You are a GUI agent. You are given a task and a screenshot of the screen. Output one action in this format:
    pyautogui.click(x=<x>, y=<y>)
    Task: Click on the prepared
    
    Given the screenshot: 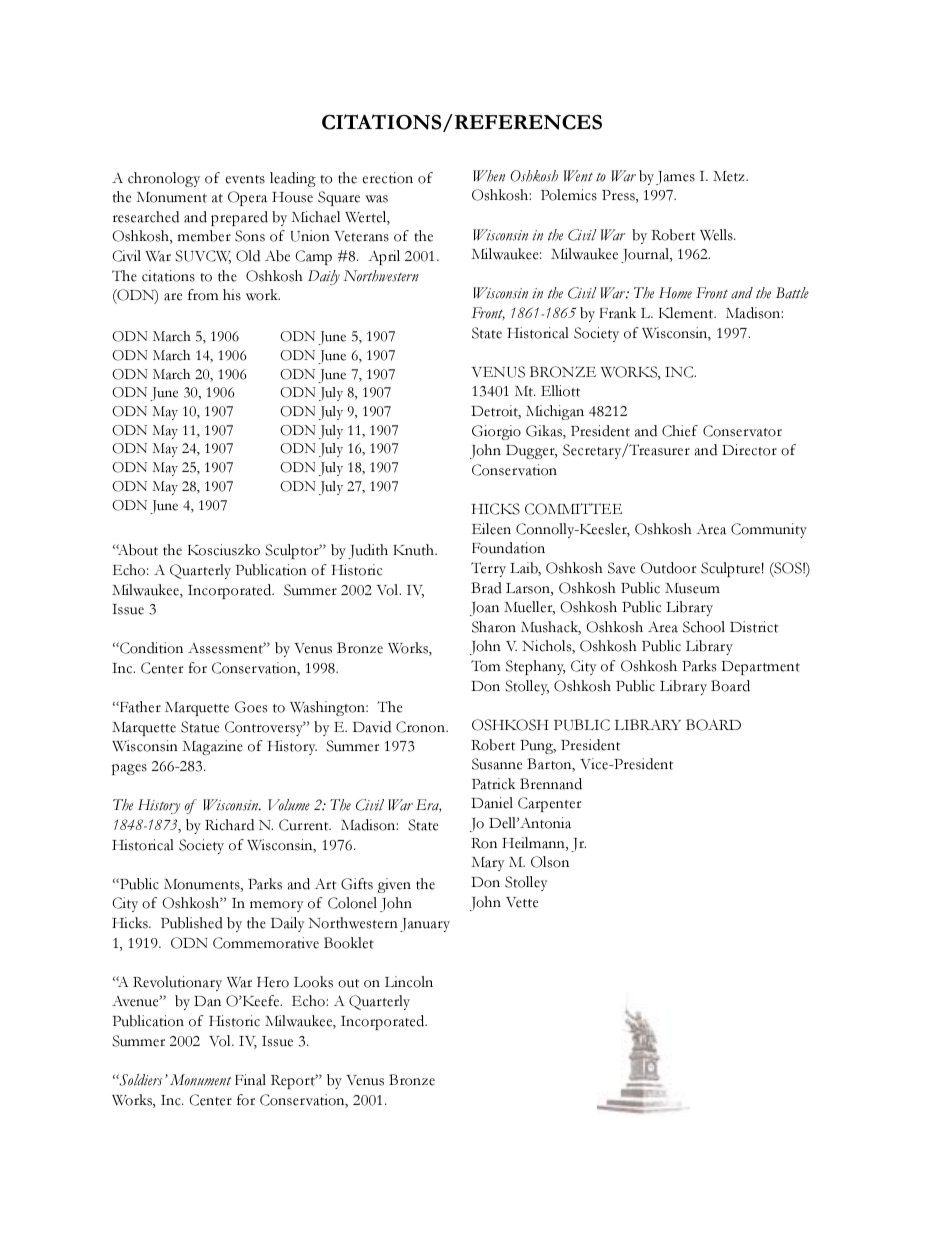 What is the action you would take?
    pyautogui.click(x=239, y=218)
